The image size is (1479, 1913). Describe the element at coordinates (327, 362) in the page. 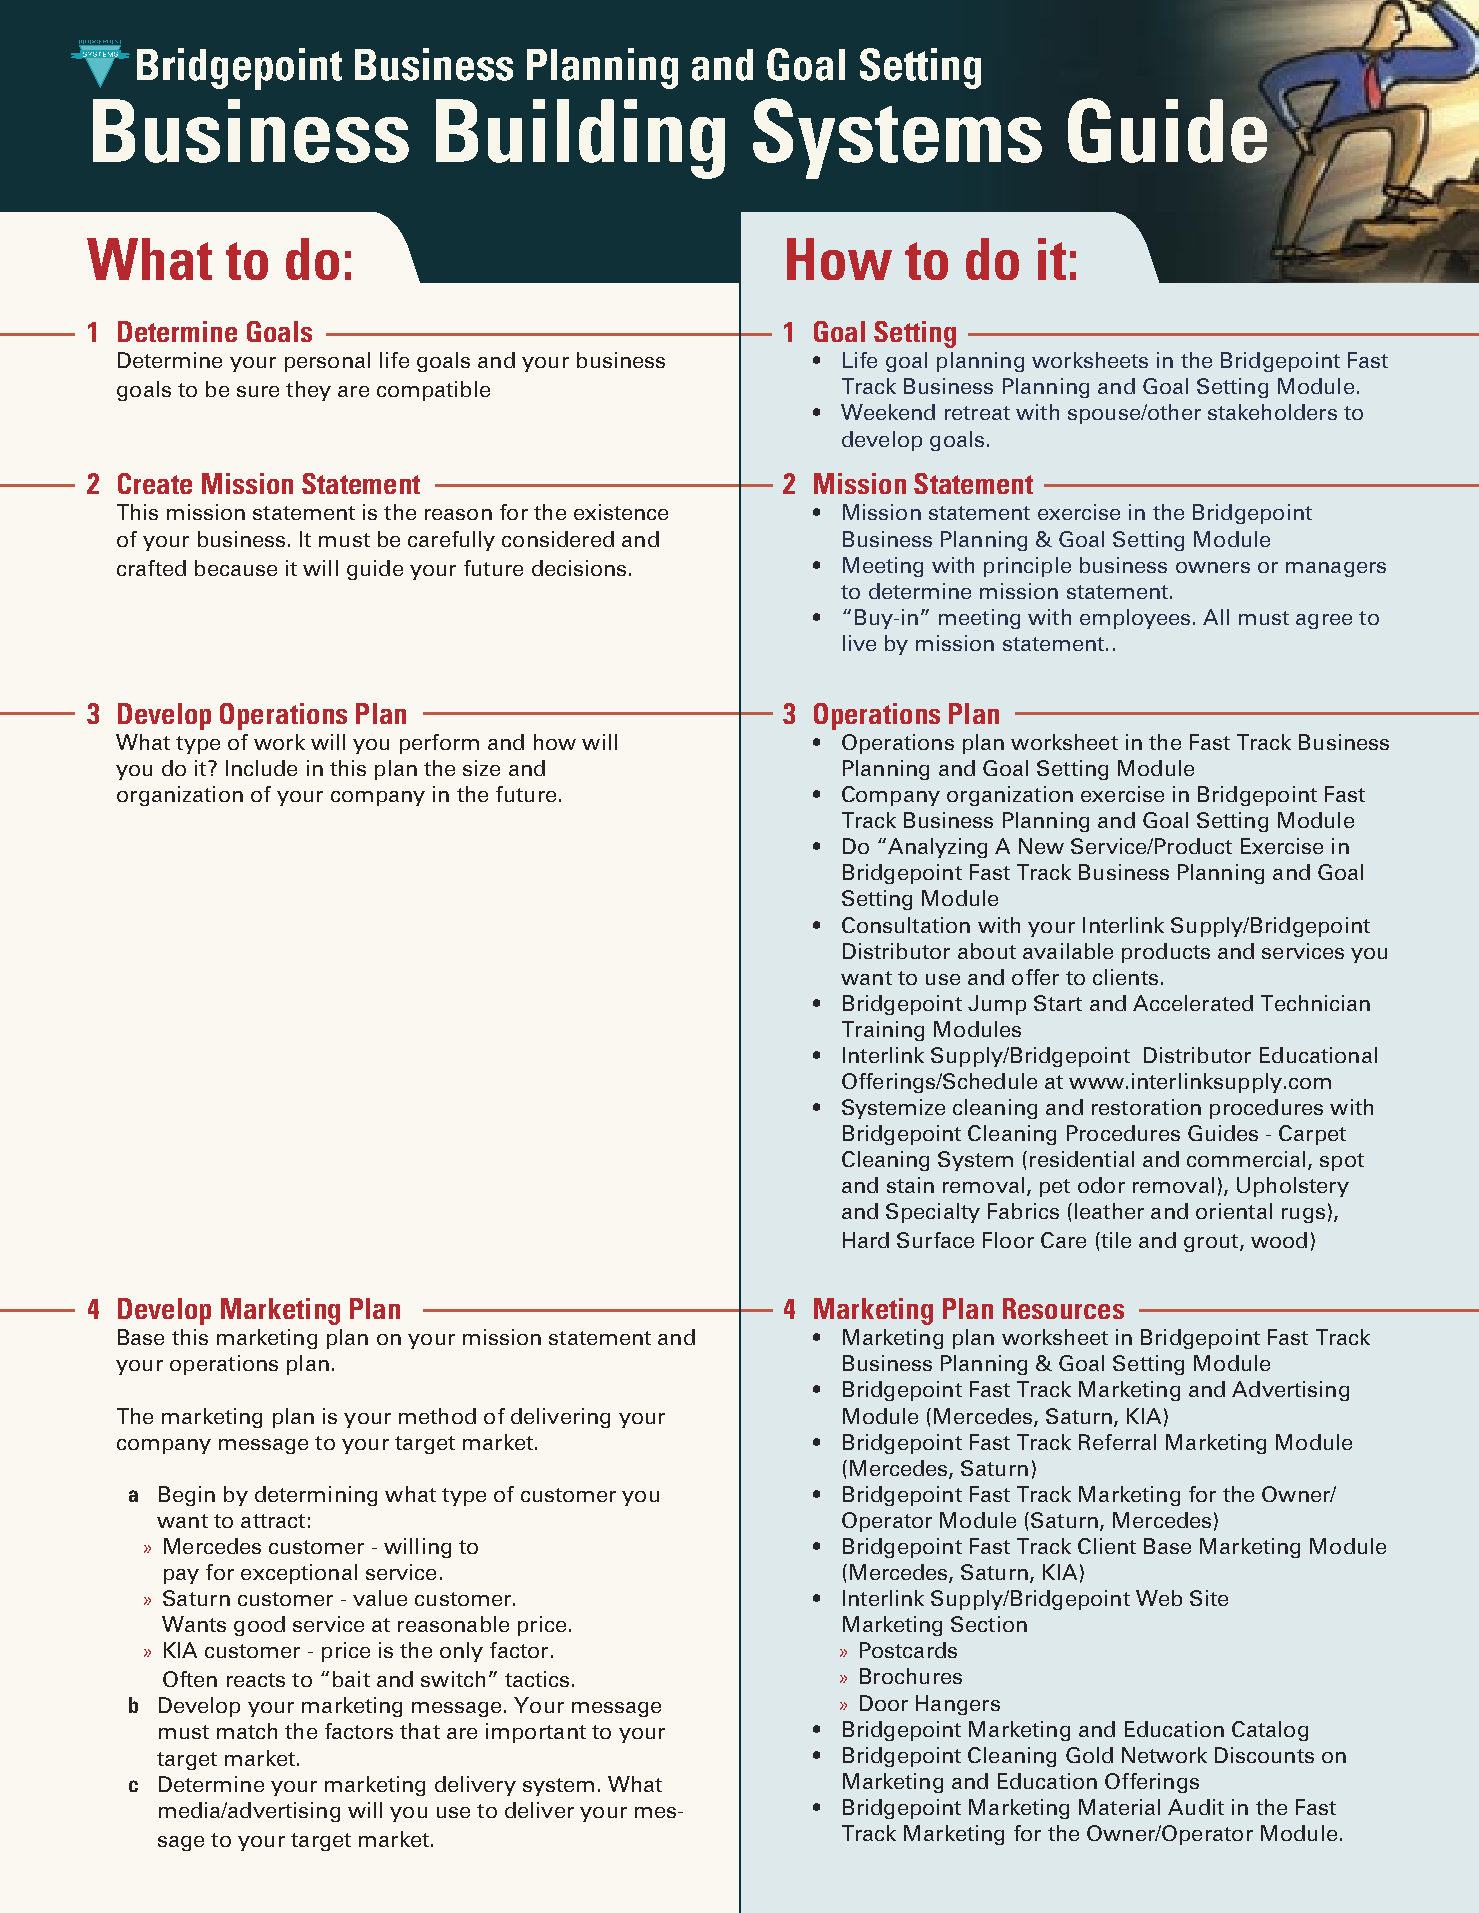

I see `personal` at that location.
